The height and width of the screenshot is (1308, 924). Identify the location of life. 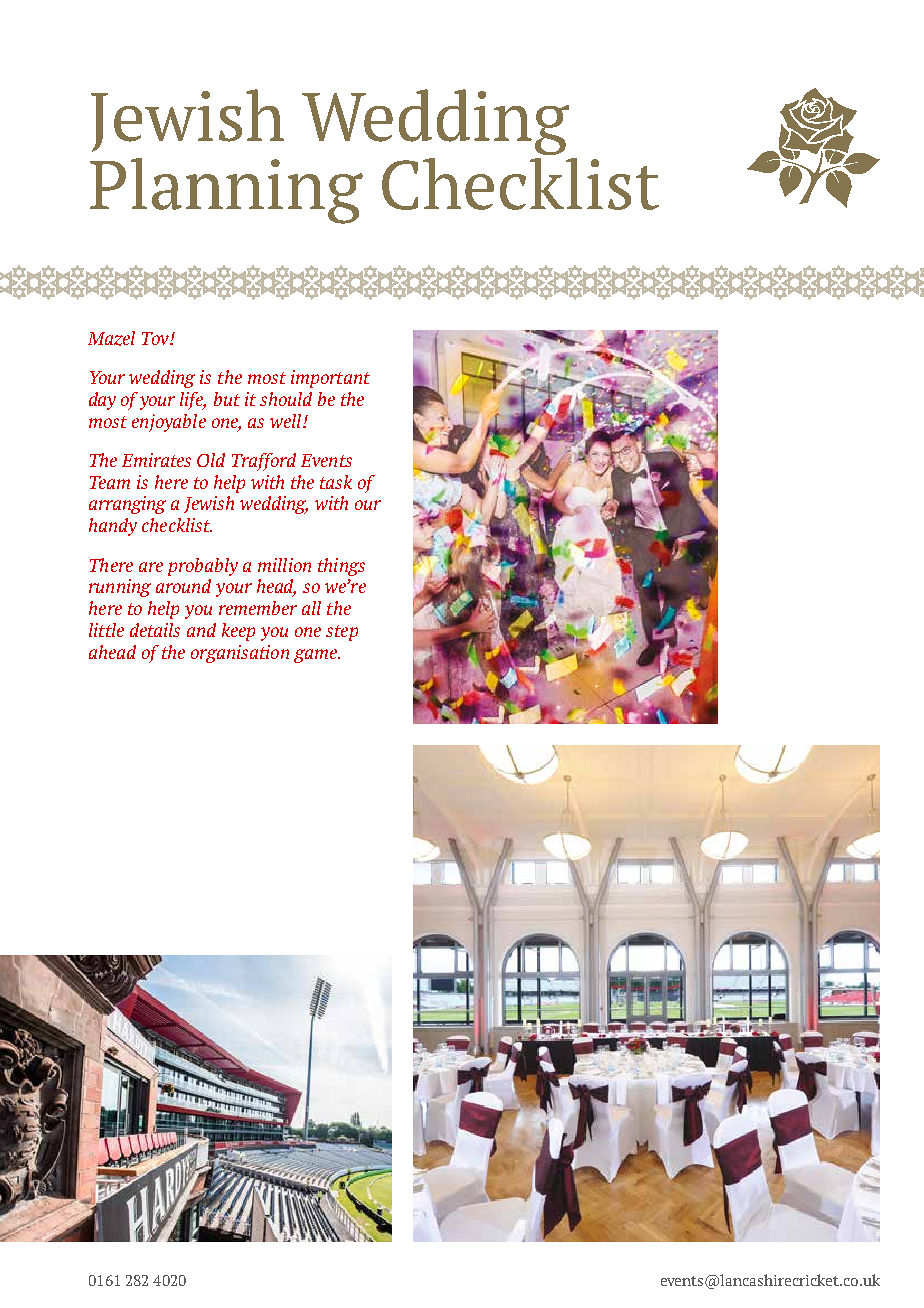
(193, 401).
